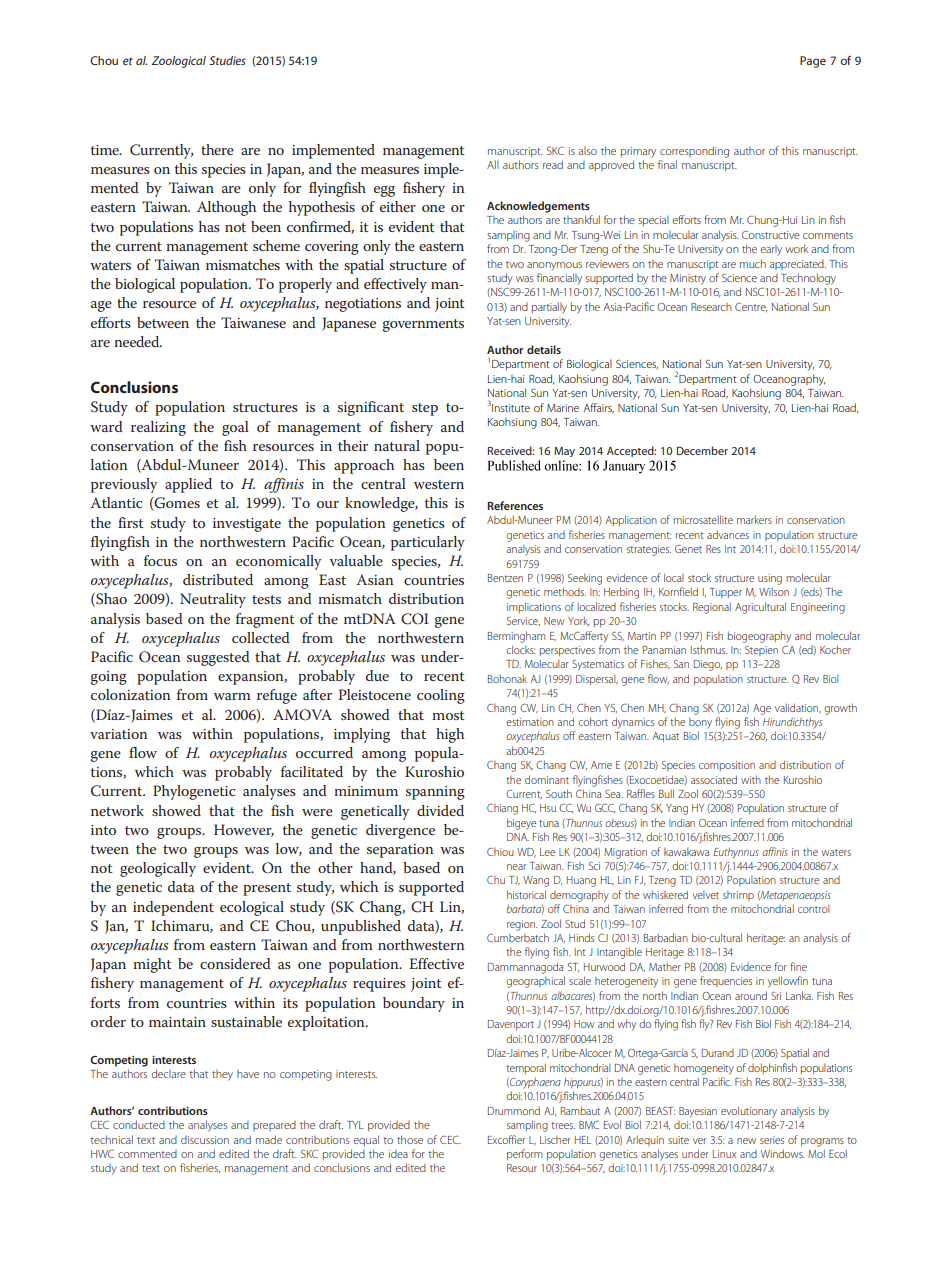  What do you see at coordinates (516, 867) in the image?
I see `near` at bounding box center [516, 867].
